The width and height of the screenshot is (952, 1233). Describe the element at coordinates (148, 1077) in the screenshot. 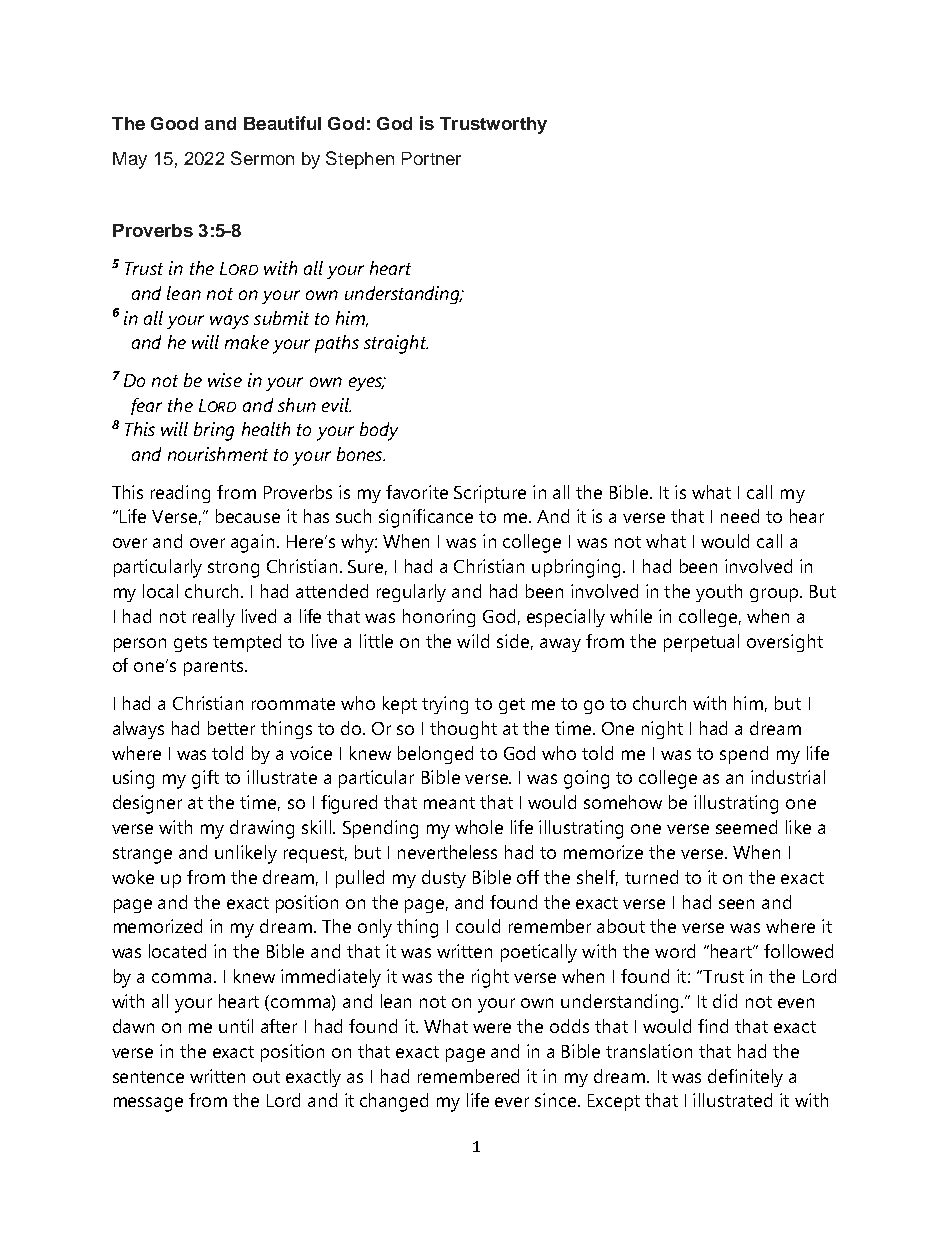

I see `sentence` at that location.
